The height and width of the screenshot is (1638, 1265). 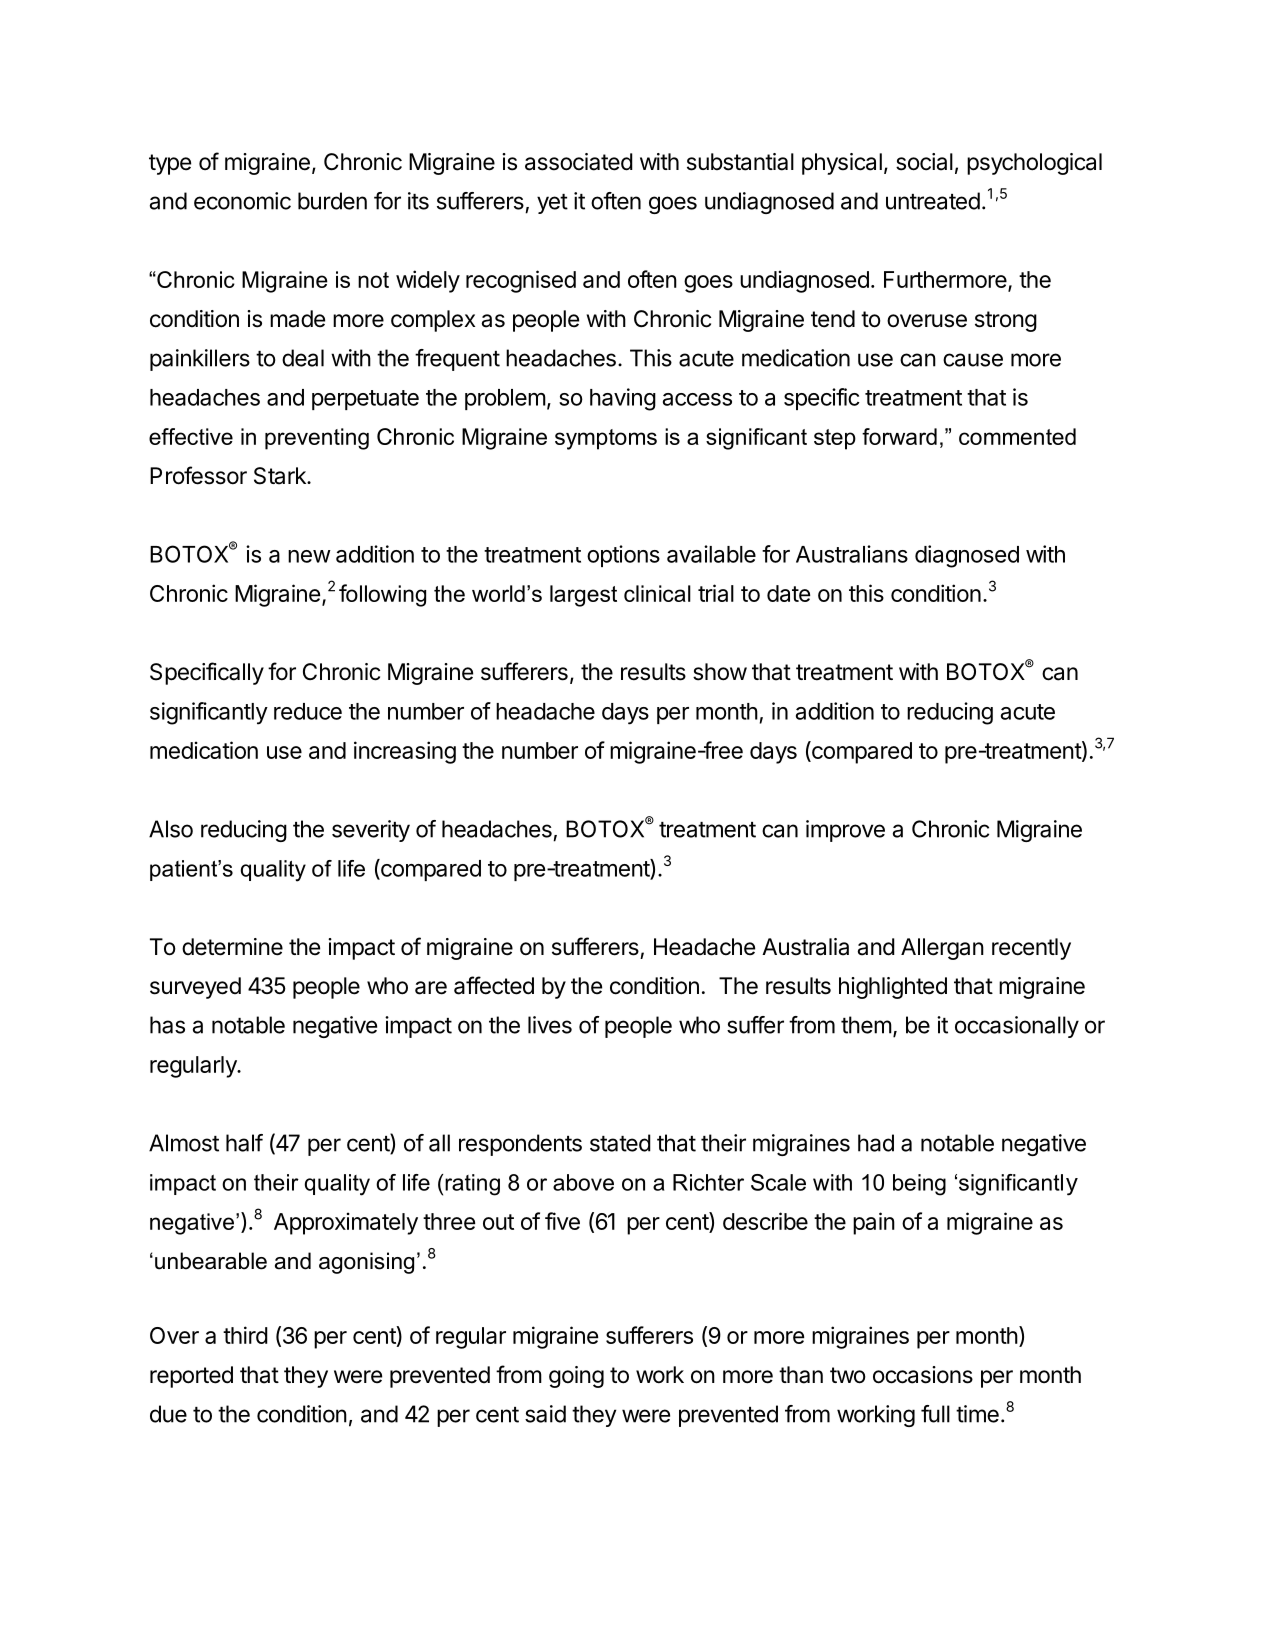 What do you see at coordinates (232, 947) in the screenshot?
I see `determine` at bounding box center [232, 947].
